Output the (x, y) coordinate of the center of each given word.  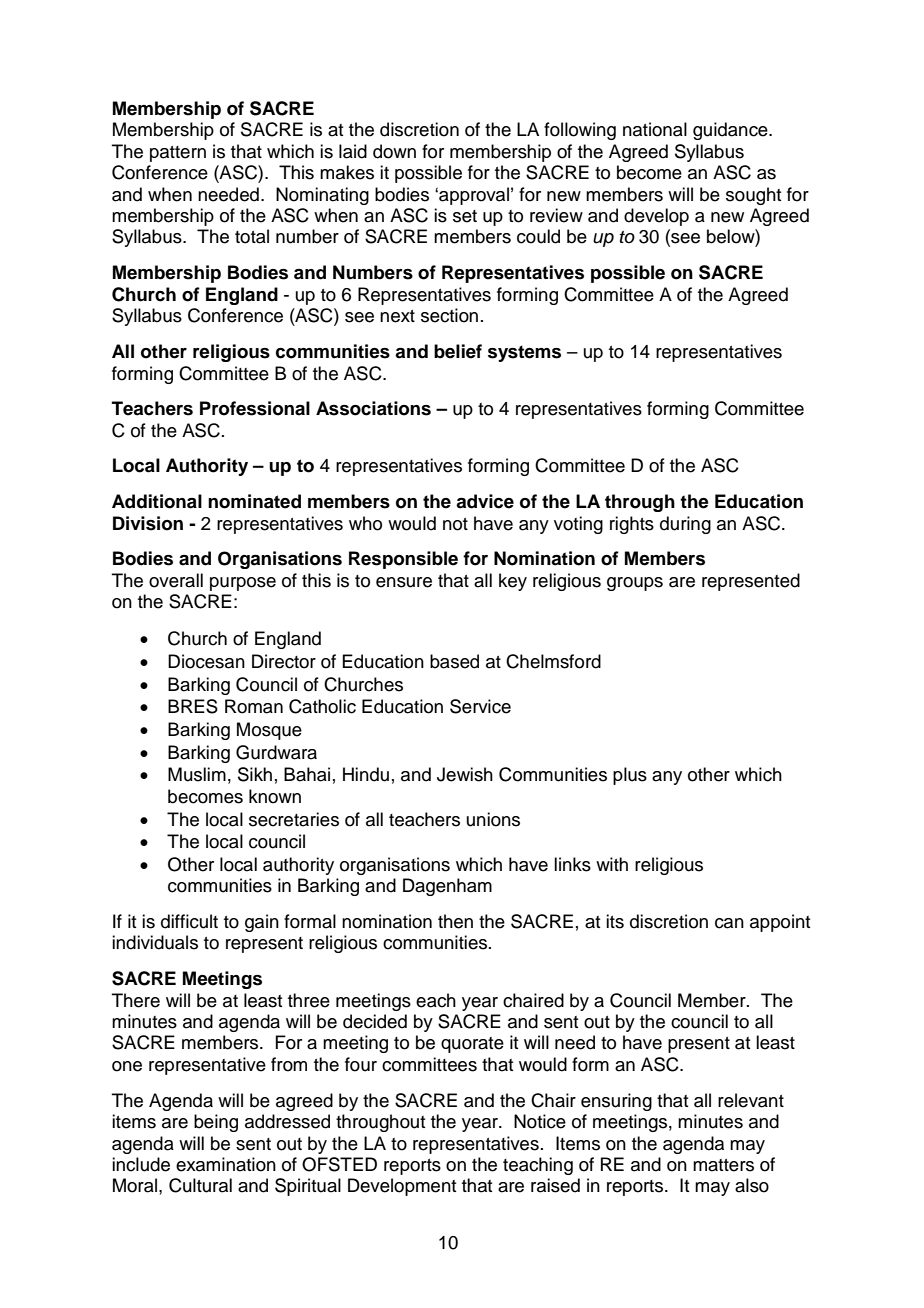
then (455, 921)
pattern (178, 154)
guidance (731, 131)
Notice (540, 1121)
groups (635, 584)
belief (458, 351)
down (394, 151)
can (729, 923)
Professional (255, 408)
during (685, 525)
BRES (193, 706)
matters (723, 1165)
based (454, 661)
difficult (189, 921)
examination (226, 1164)
